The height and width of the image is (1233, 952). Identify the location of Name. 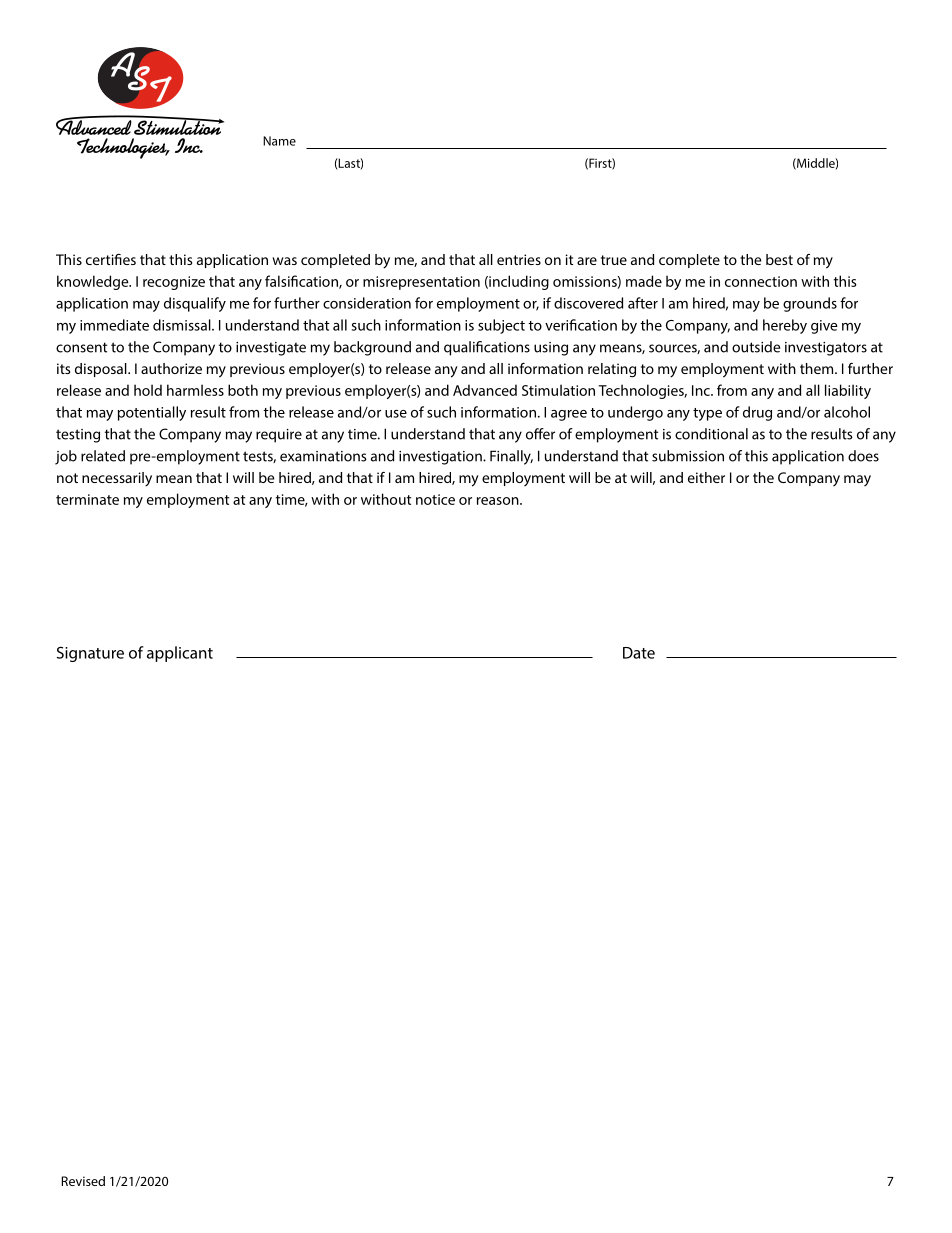
(279, 141).
